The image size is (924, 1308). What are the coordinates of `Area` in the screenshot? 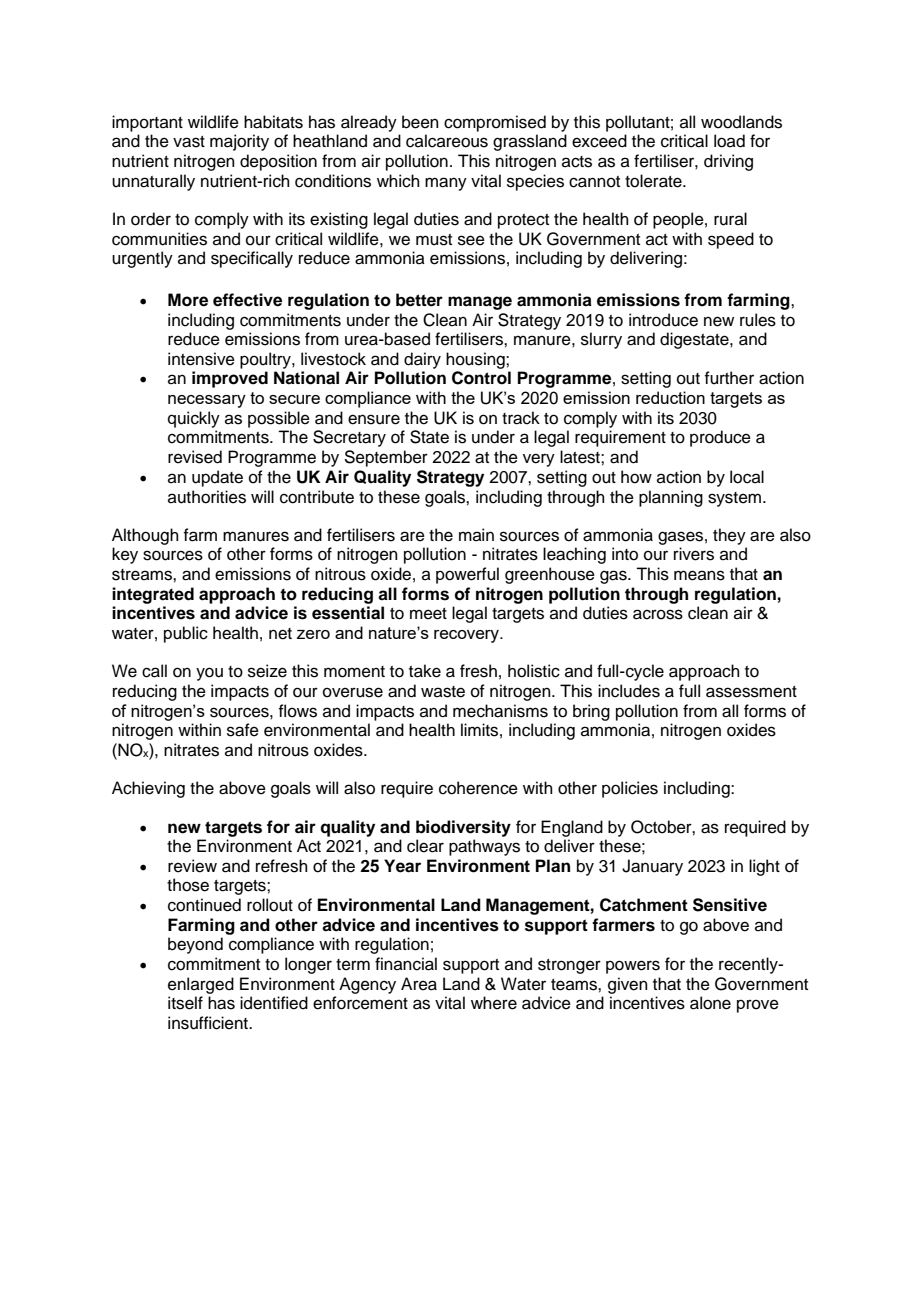 It's located at (419, 984).
